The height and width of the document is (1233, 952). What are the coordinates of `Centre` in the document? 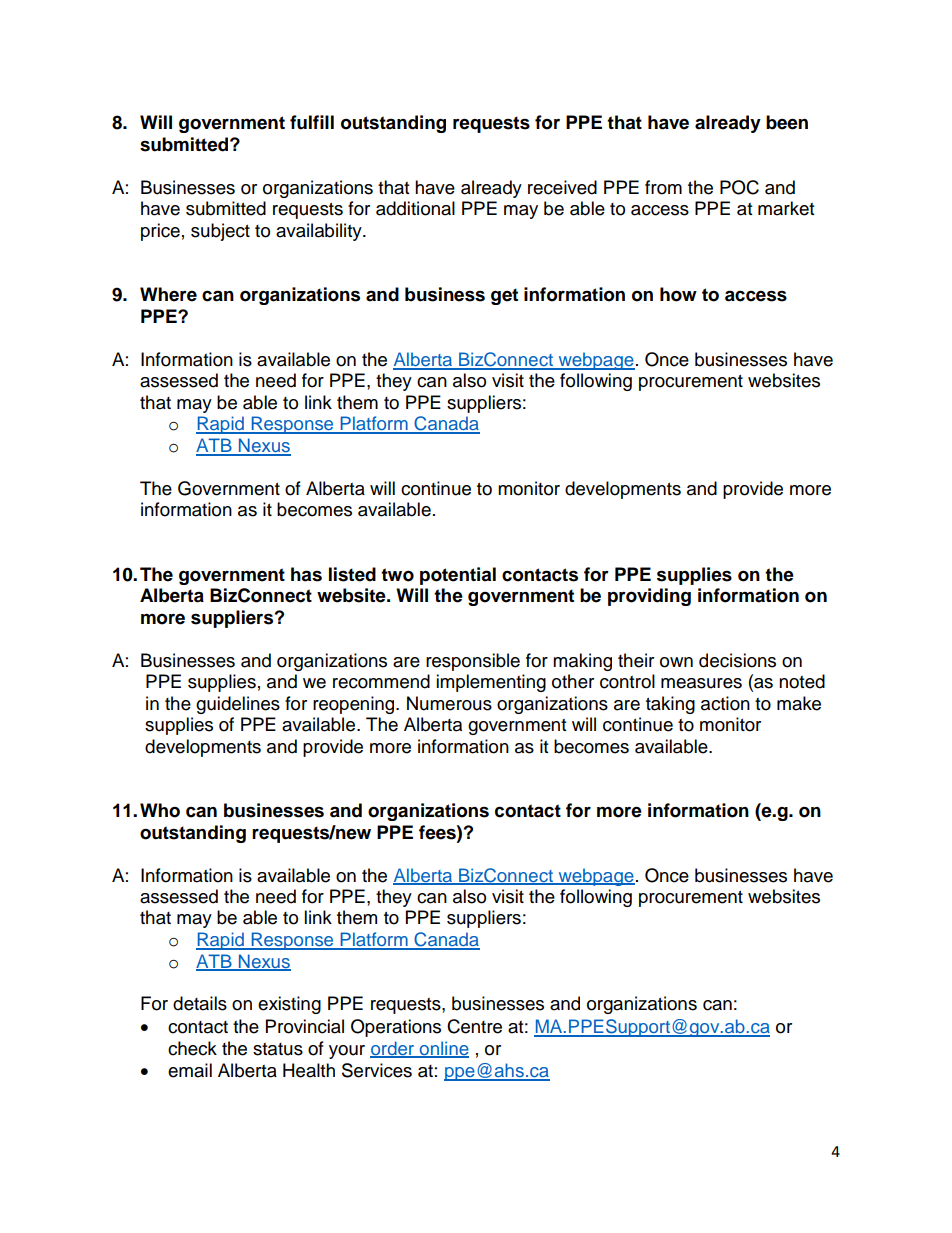 It's located at (474, 1026).
